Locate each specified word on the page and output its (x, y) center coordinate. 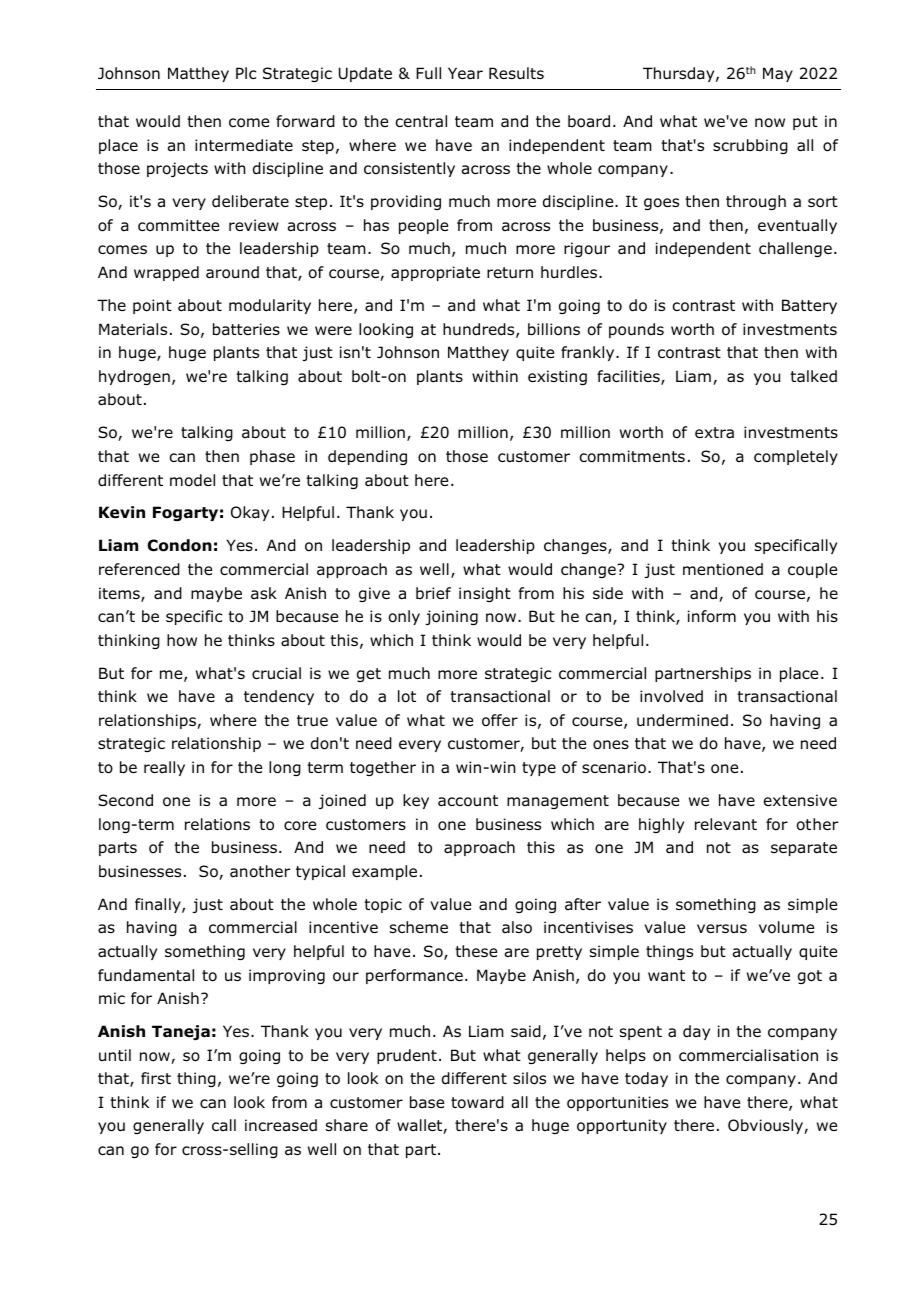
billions (554, 329)
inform (712, 616)
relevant (726, 824)
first (156, 1078)
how (182, 640)
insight (485, 594)
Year (465, 73)
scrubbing (750, 146)
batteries (246, 329)
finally (159, 905)
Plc (246, 73)
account (468, 801)
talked (813, 376)
